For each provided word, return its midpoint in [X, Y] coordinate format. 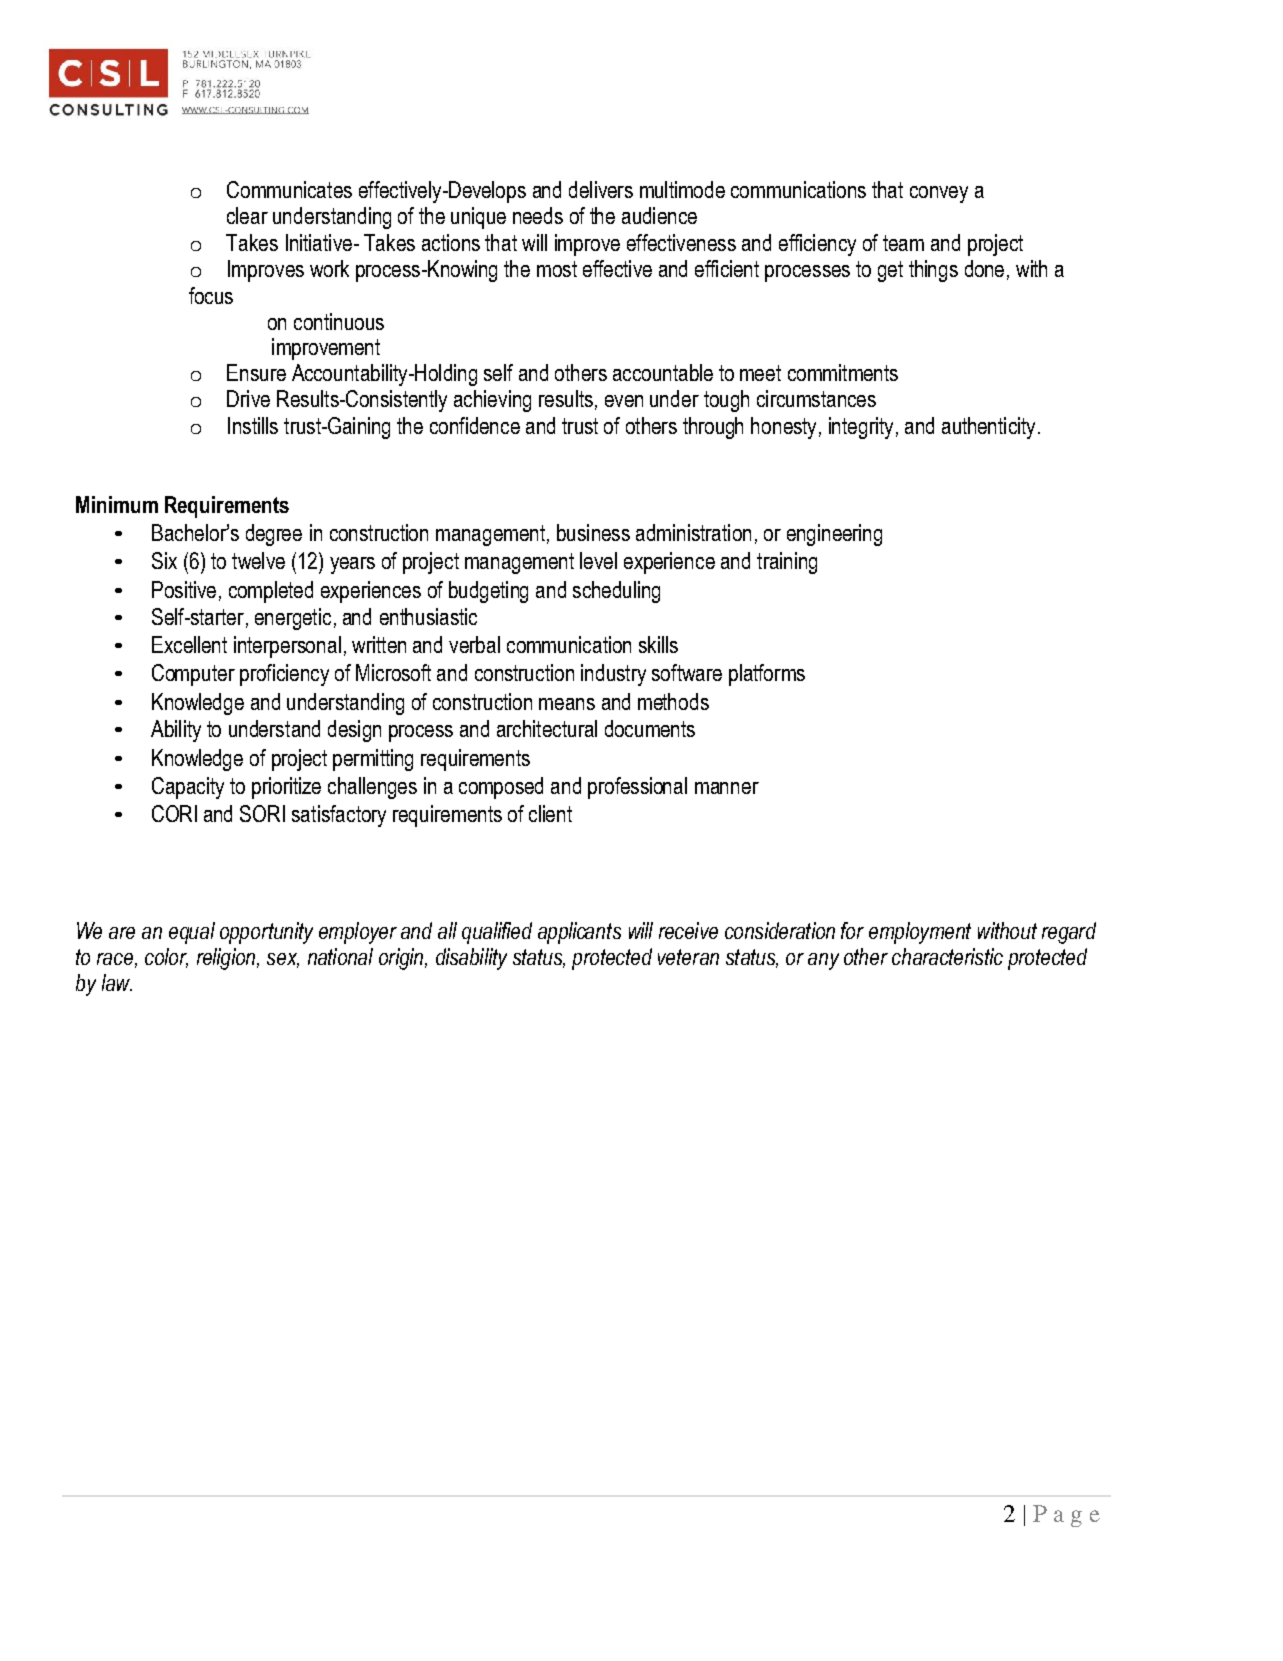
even [624, 401]
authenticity [988, 428]
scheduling [616, 592]
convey [939, 194]
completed [271, 592]
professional [637, 788]
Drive [248, 398]
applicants [579, 933]
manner [727, 788]
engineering [834, 535]
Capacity [188, 788]
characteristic [947, 956]
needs [538, 215]
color [166, 958]
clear [247, 215]
